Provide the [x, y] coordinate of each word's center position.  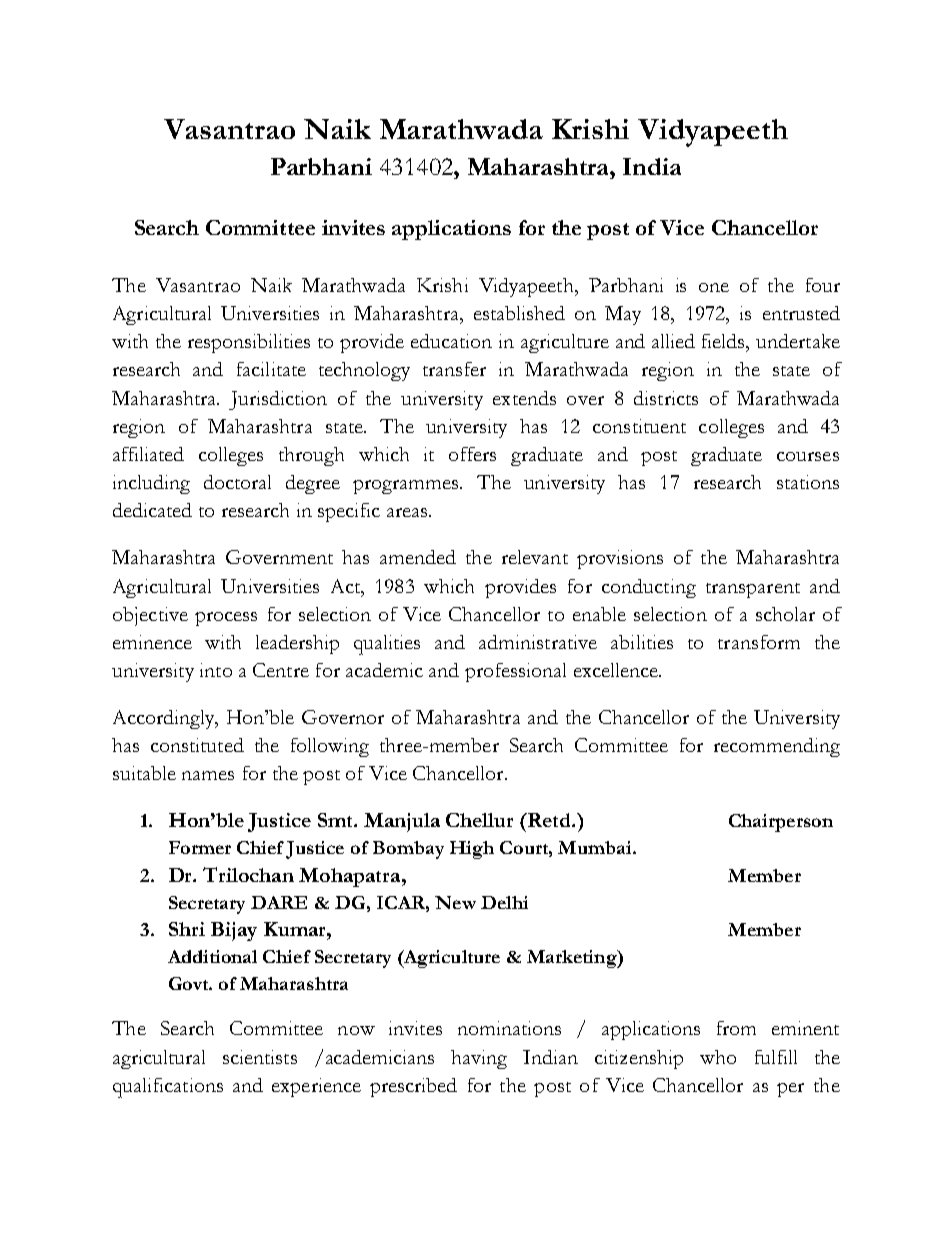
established [519, 313]
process [226, 619]
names [208, 775]
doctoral [237, 482]
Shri [187, 929]
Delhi [504, 902]
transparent [753, 590]
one [714, 287]
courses [808, 456]
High [472, 850]
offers [472, 454]
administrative [538, 642]
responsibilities [249, 343]
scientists [260, 1057]
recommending [777, 747]
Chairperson [781, 823]
